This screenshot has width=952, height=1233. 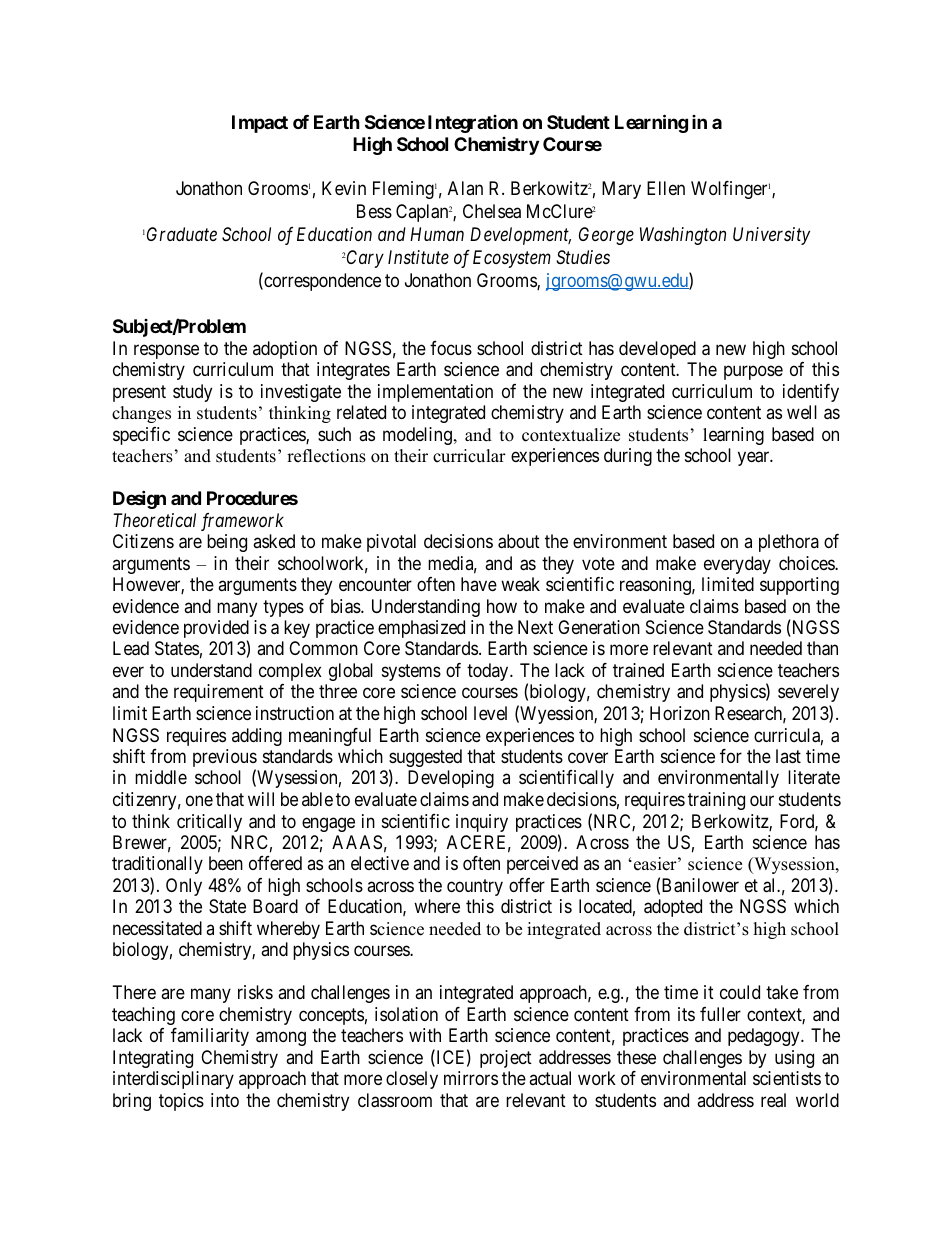 What do you see at coordinates (716, 801) in the screenshot?
I see `training` at bounding box center [716, 801].
